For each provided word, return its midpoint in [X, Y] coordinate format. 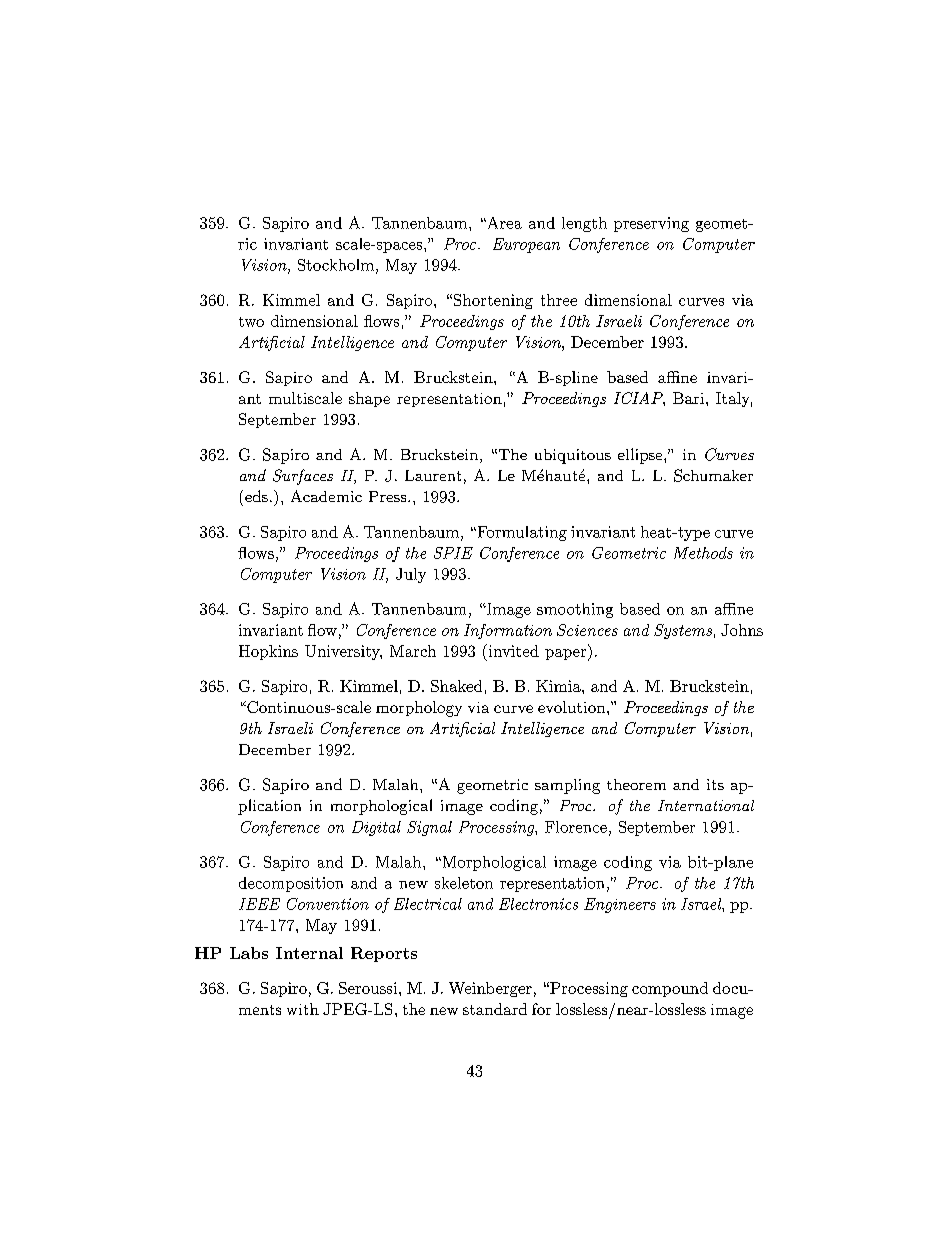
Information [508, 631]
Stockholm [336, 265]
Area [503, 223]
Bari [688, 398]
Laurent [433, 475]
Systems [683, 631]
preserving [651, 224]
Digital [376, 828]
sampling [567, 786]
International [706, 805]
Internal [309, 953]
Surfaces [303, 477]
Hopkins [268, 652]
